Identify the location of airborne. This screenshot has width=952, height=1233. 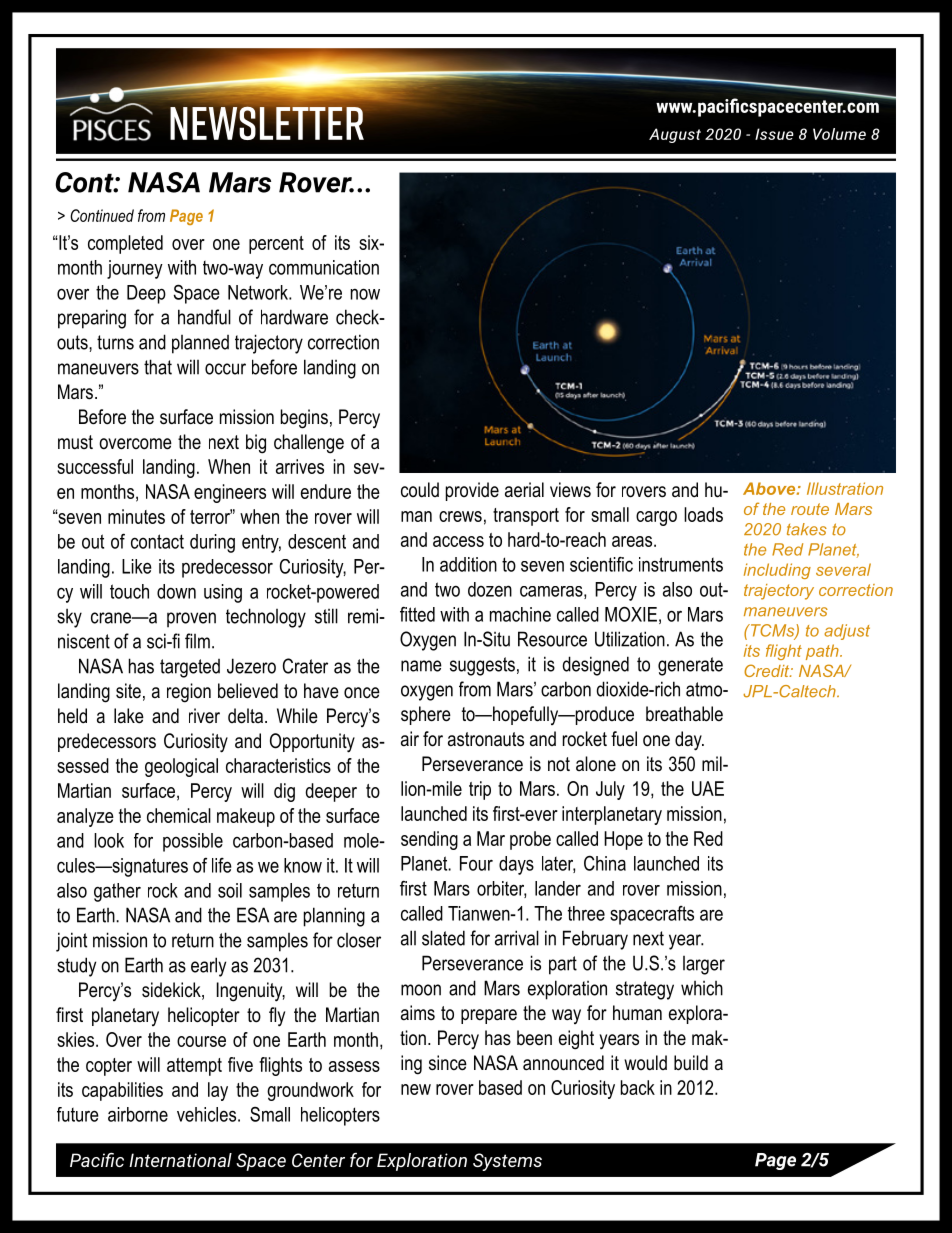
(138, 1114).
